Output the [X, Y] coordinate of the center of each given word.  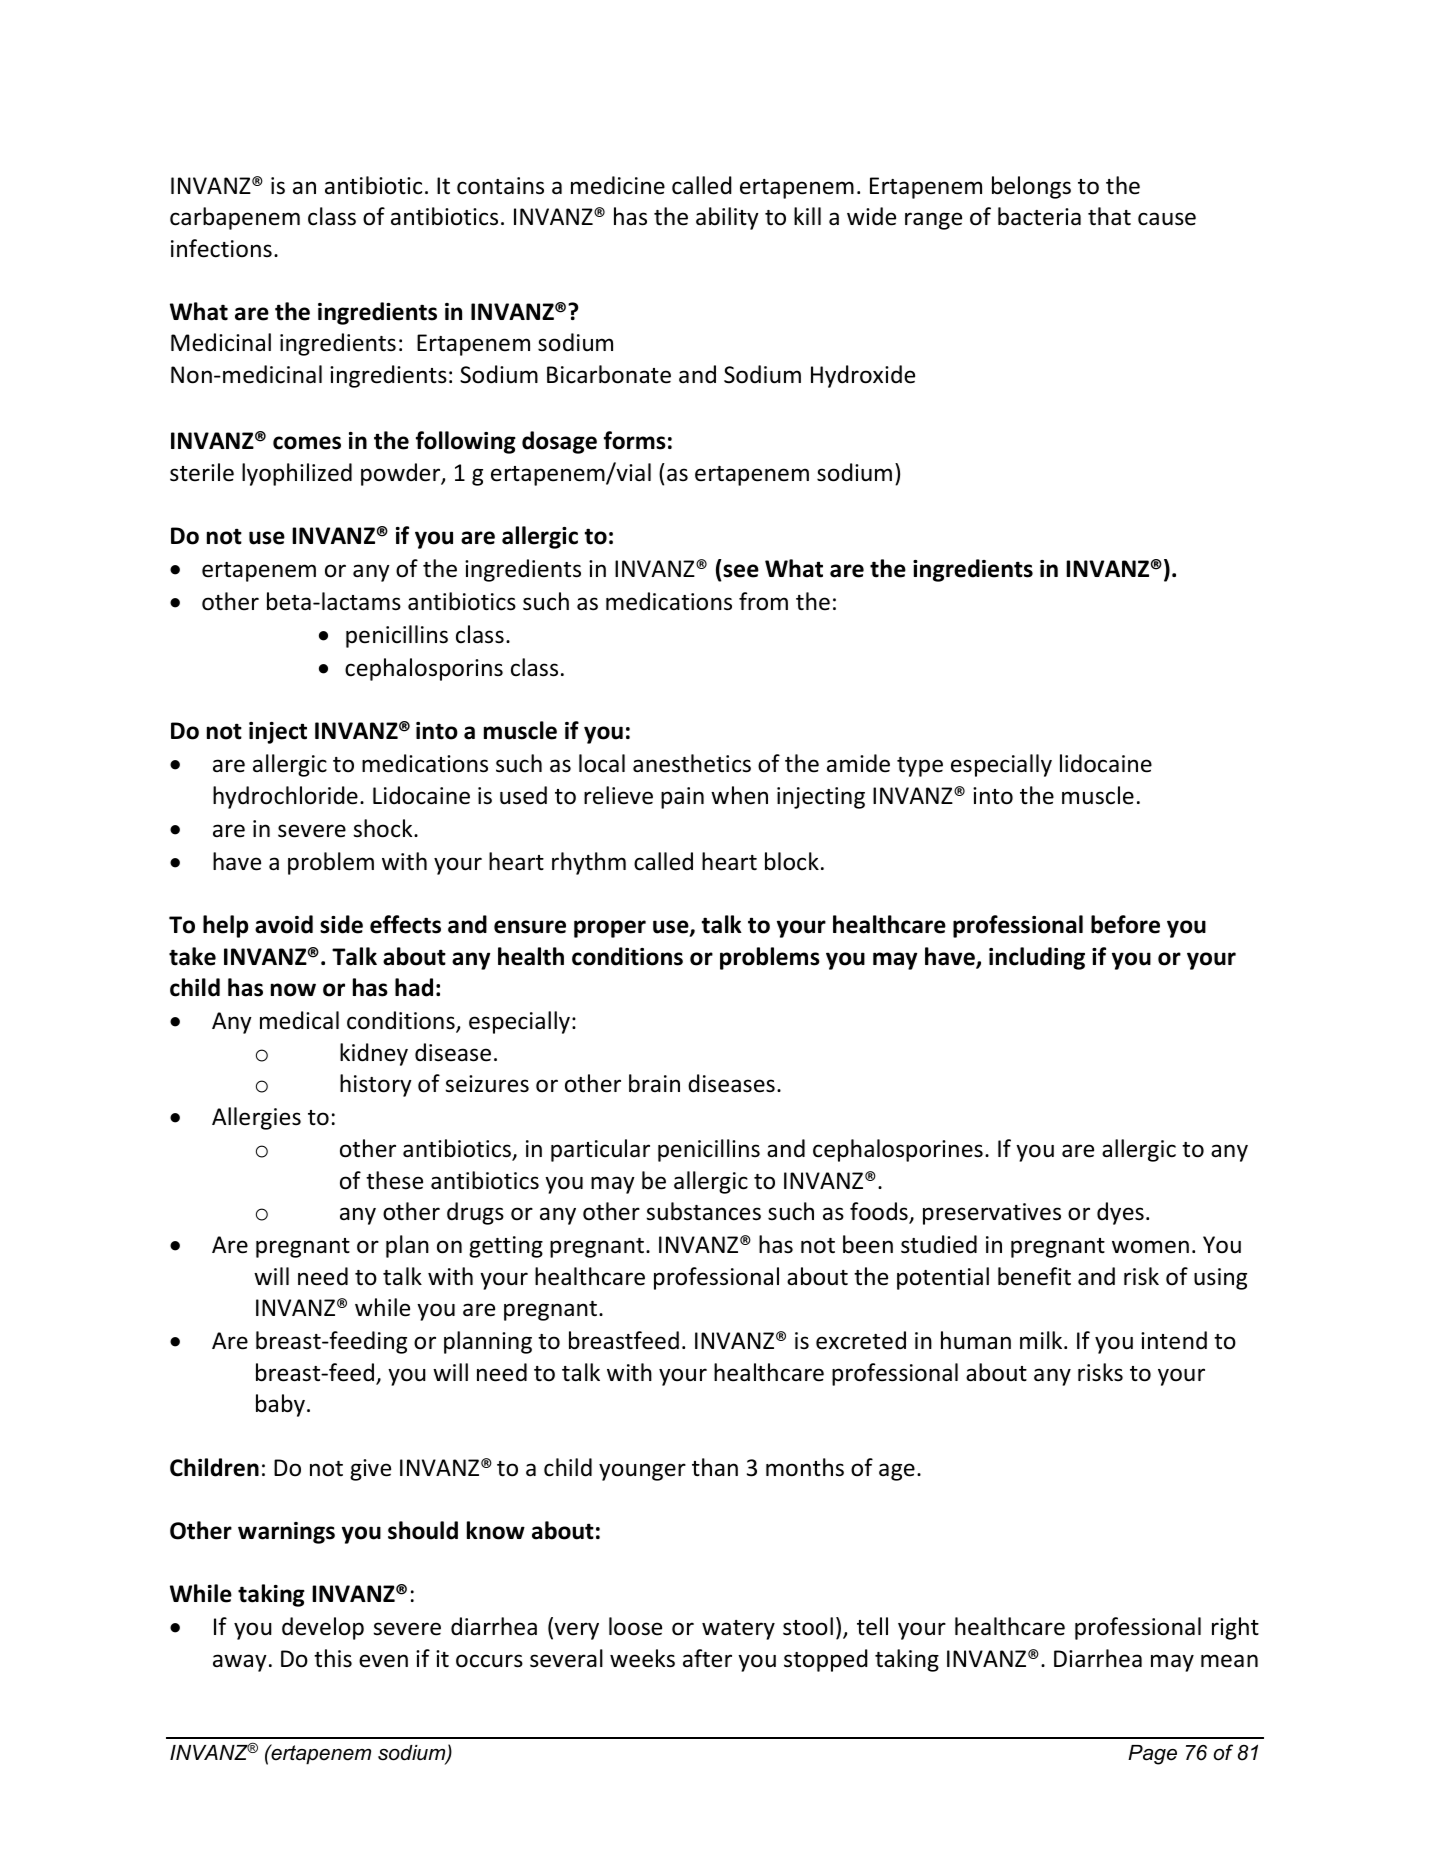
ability [727, 218]
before [1125, 924]
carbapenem [235, 218]
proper [610, 929]
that [1109, 216]
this [333, 1658]
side [341, 924]
